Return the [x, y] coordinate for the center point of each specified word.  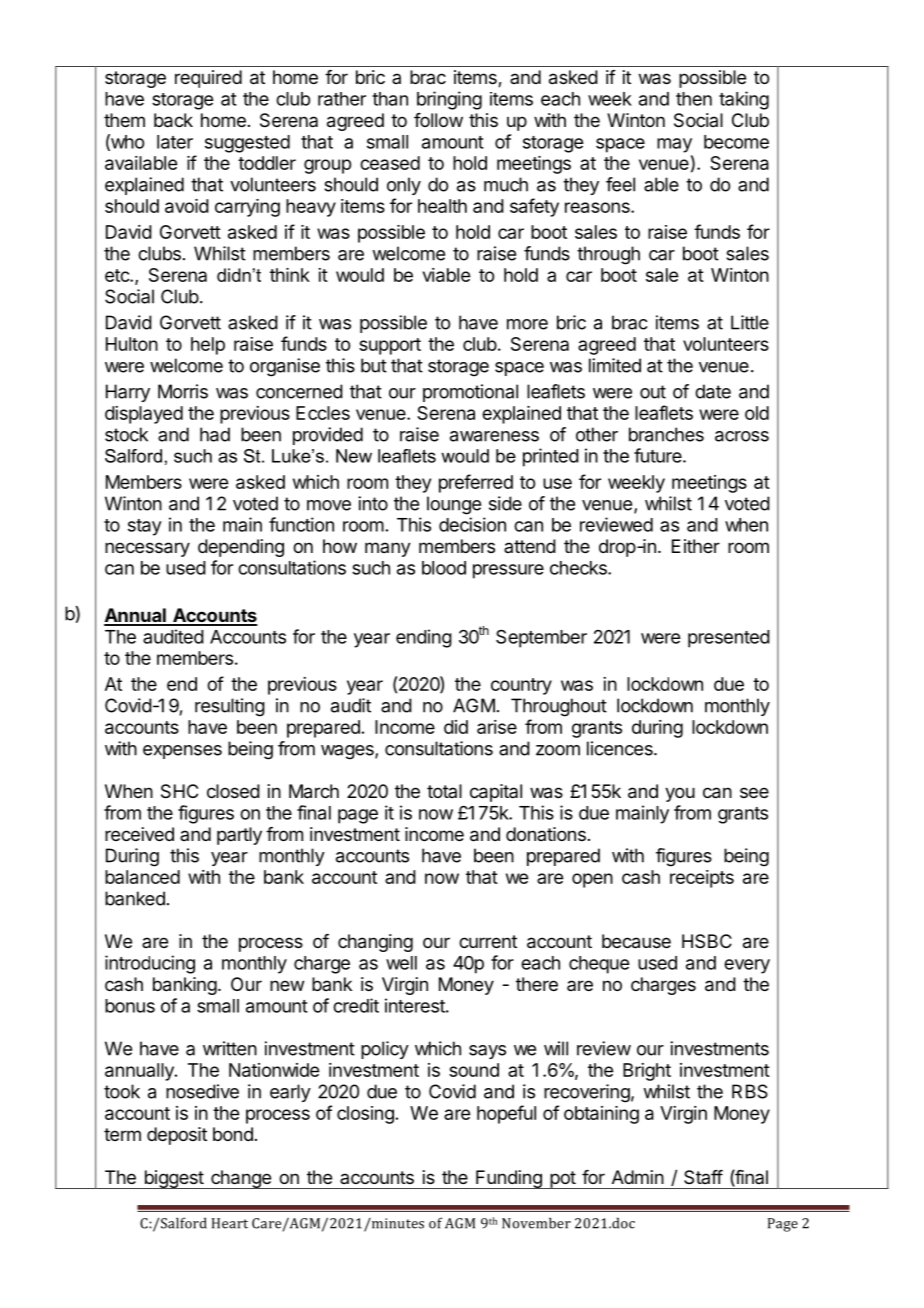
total [444, 791]
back [173, 120]
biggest [173, 1179]
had [215, 434]
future [659, 455]
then [694, 99]
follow [438, 120]
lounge [454, 505]
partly [239, 836]
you [680, 794]
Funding [509, 1179]
